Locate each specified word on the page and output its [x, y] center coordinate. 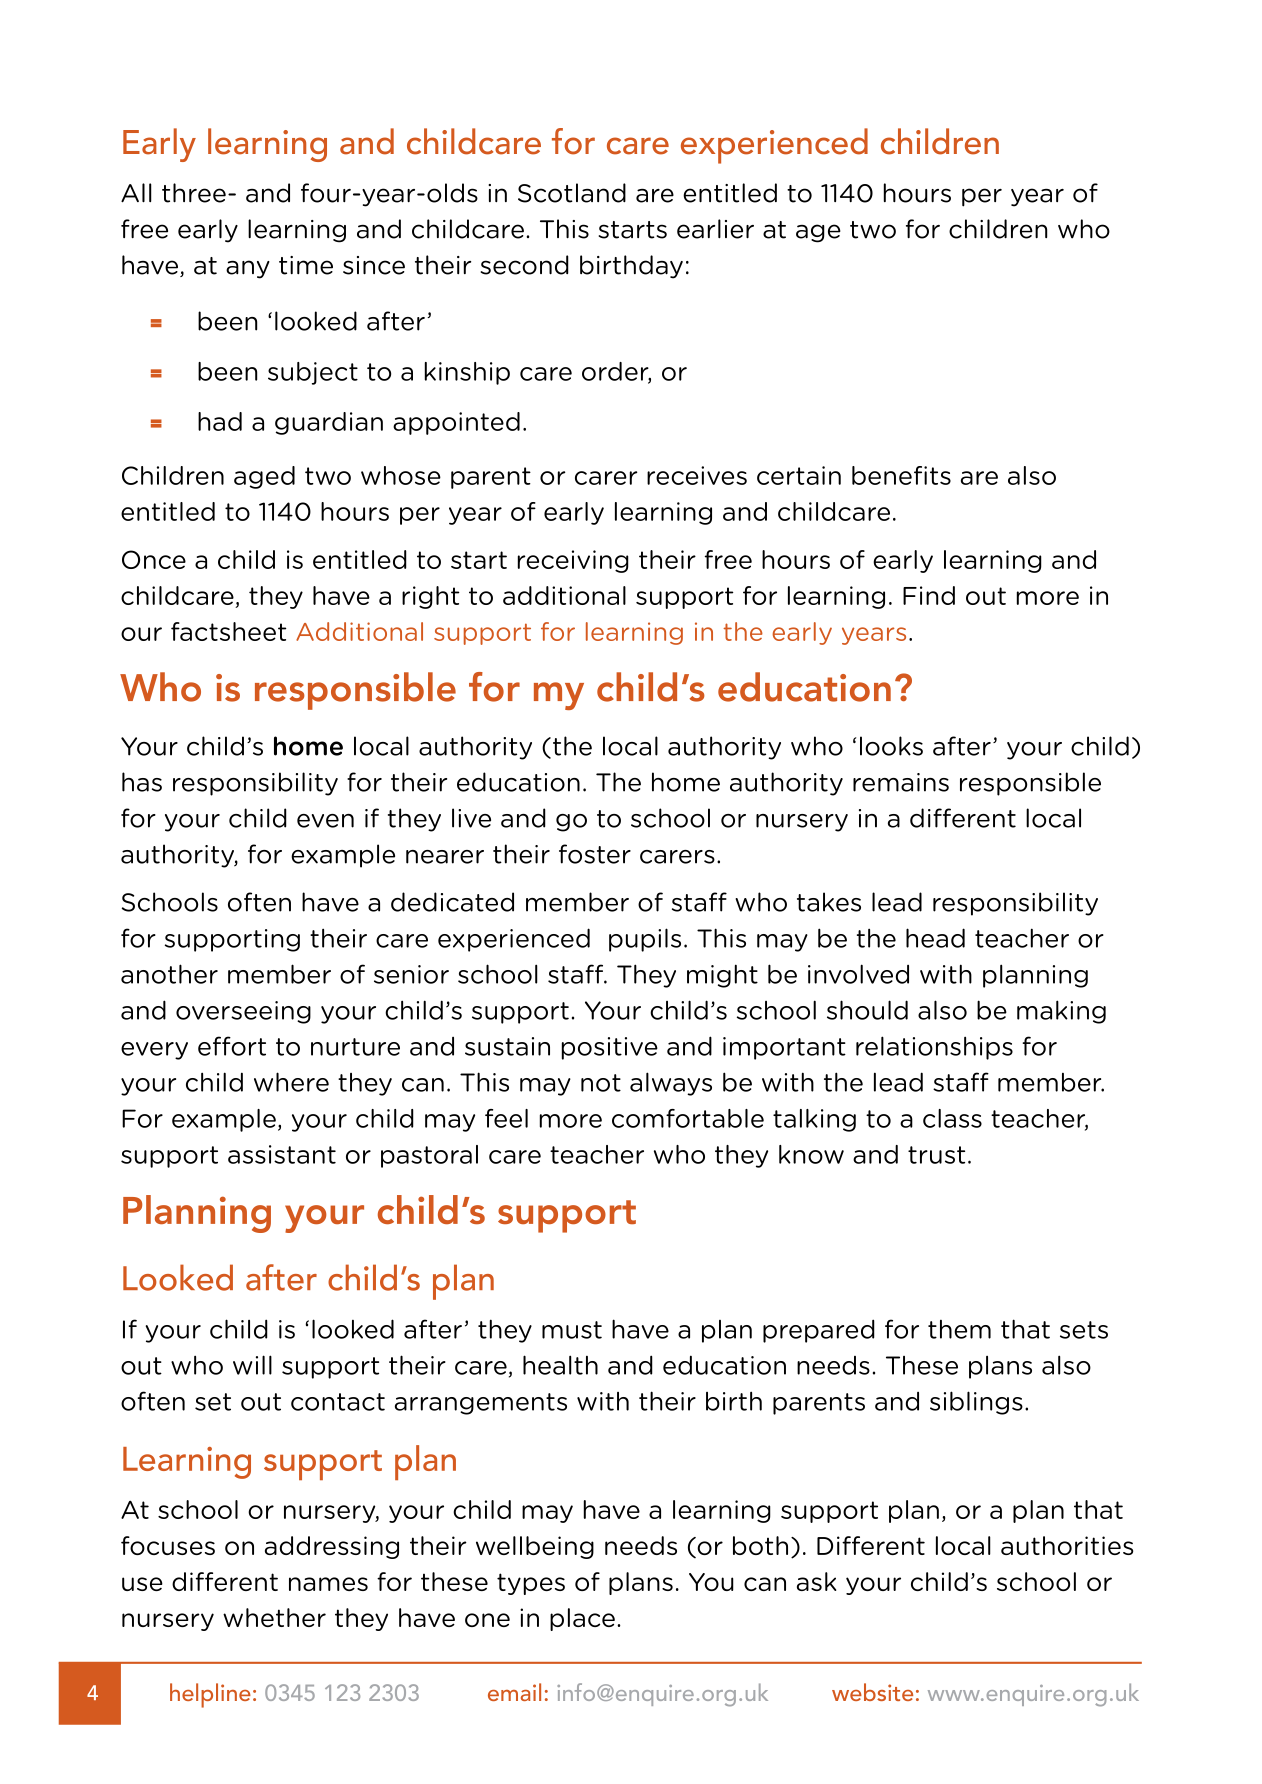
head [935, 938]
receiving [573, 561]
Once [154, 559]
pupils [645, 940]
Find [929, 595]
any [248, 269]
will [252, 1365]
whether [274, 1617]
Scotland [572, 193]
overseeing [243, 1012]
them [959, 1329]
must [572, 1330]
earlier [715, 229]
